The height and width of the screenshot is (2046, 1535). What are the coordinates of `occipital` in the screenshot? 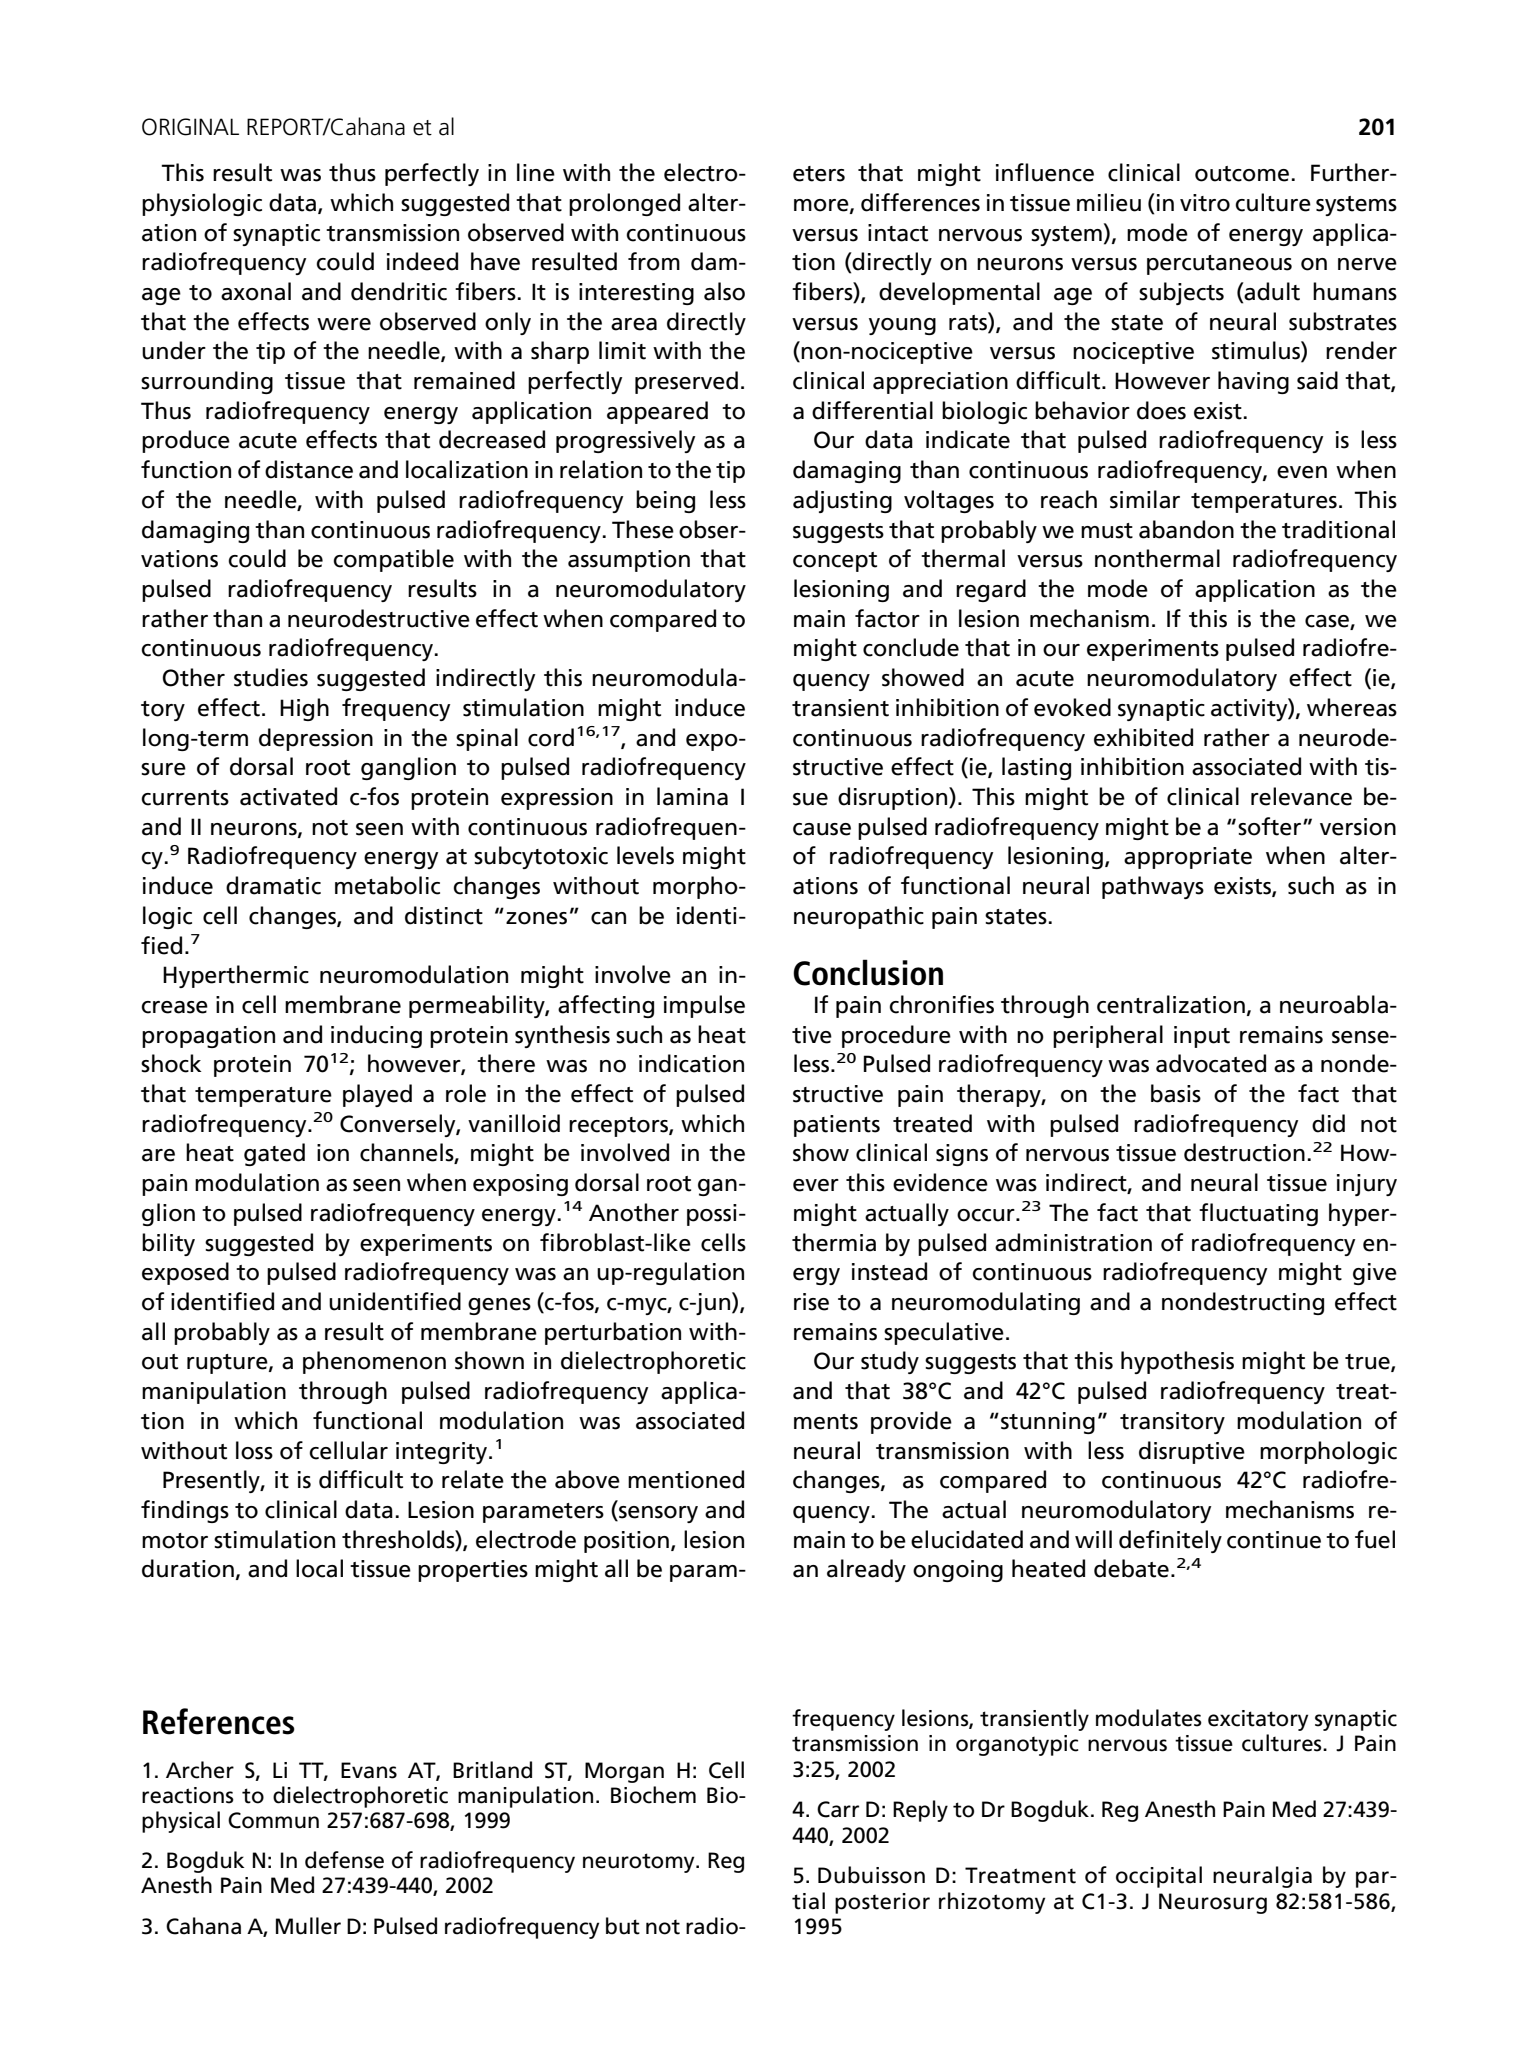 It's located at (1159, 1877).
